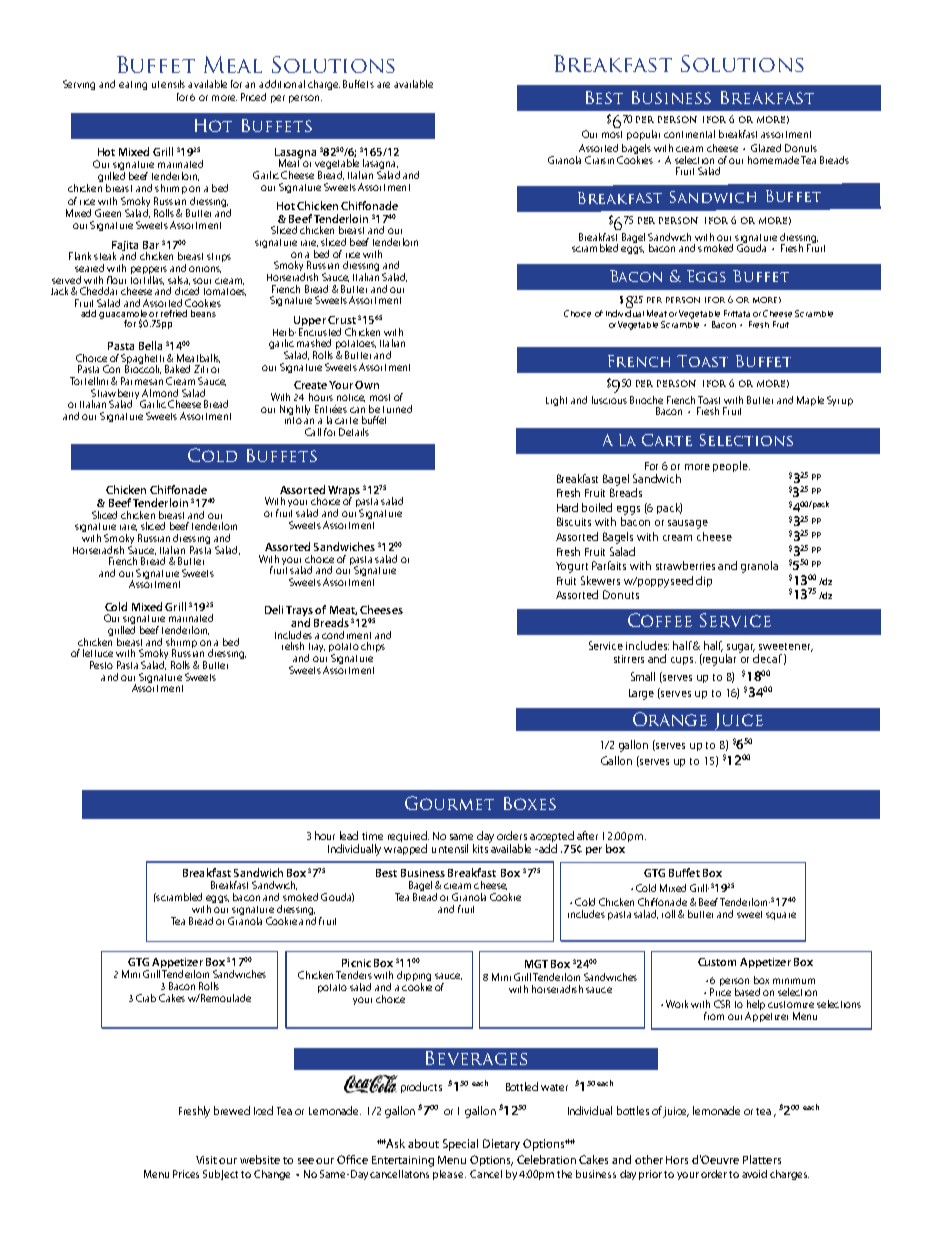  What do you see at coordinates (762, 1159) in the page?
I see `Platters` at bounding box center [762, 1159].
